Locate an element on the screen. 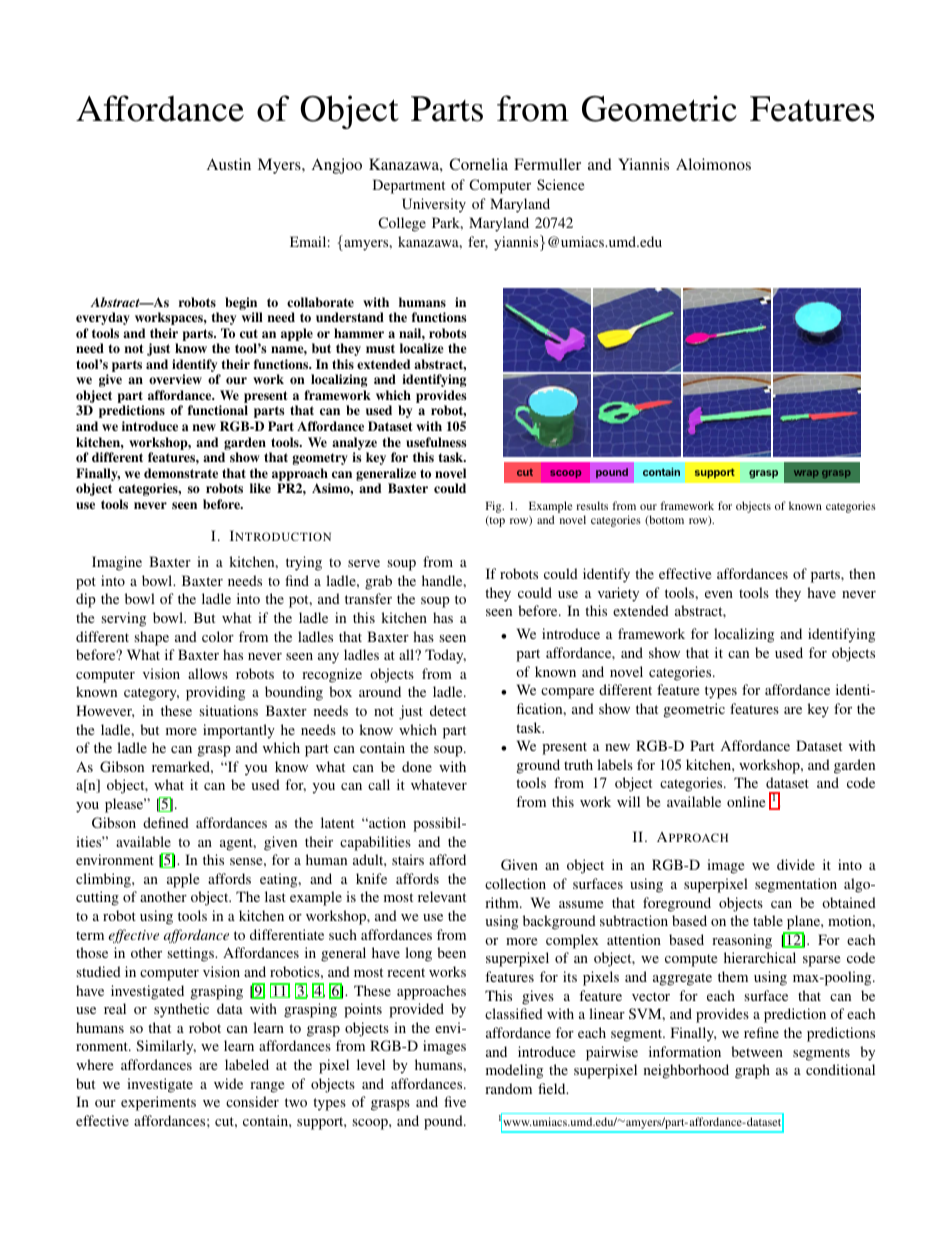 This screenshot has height=1233, width=952. shape is located at coordinates (151, 638).
